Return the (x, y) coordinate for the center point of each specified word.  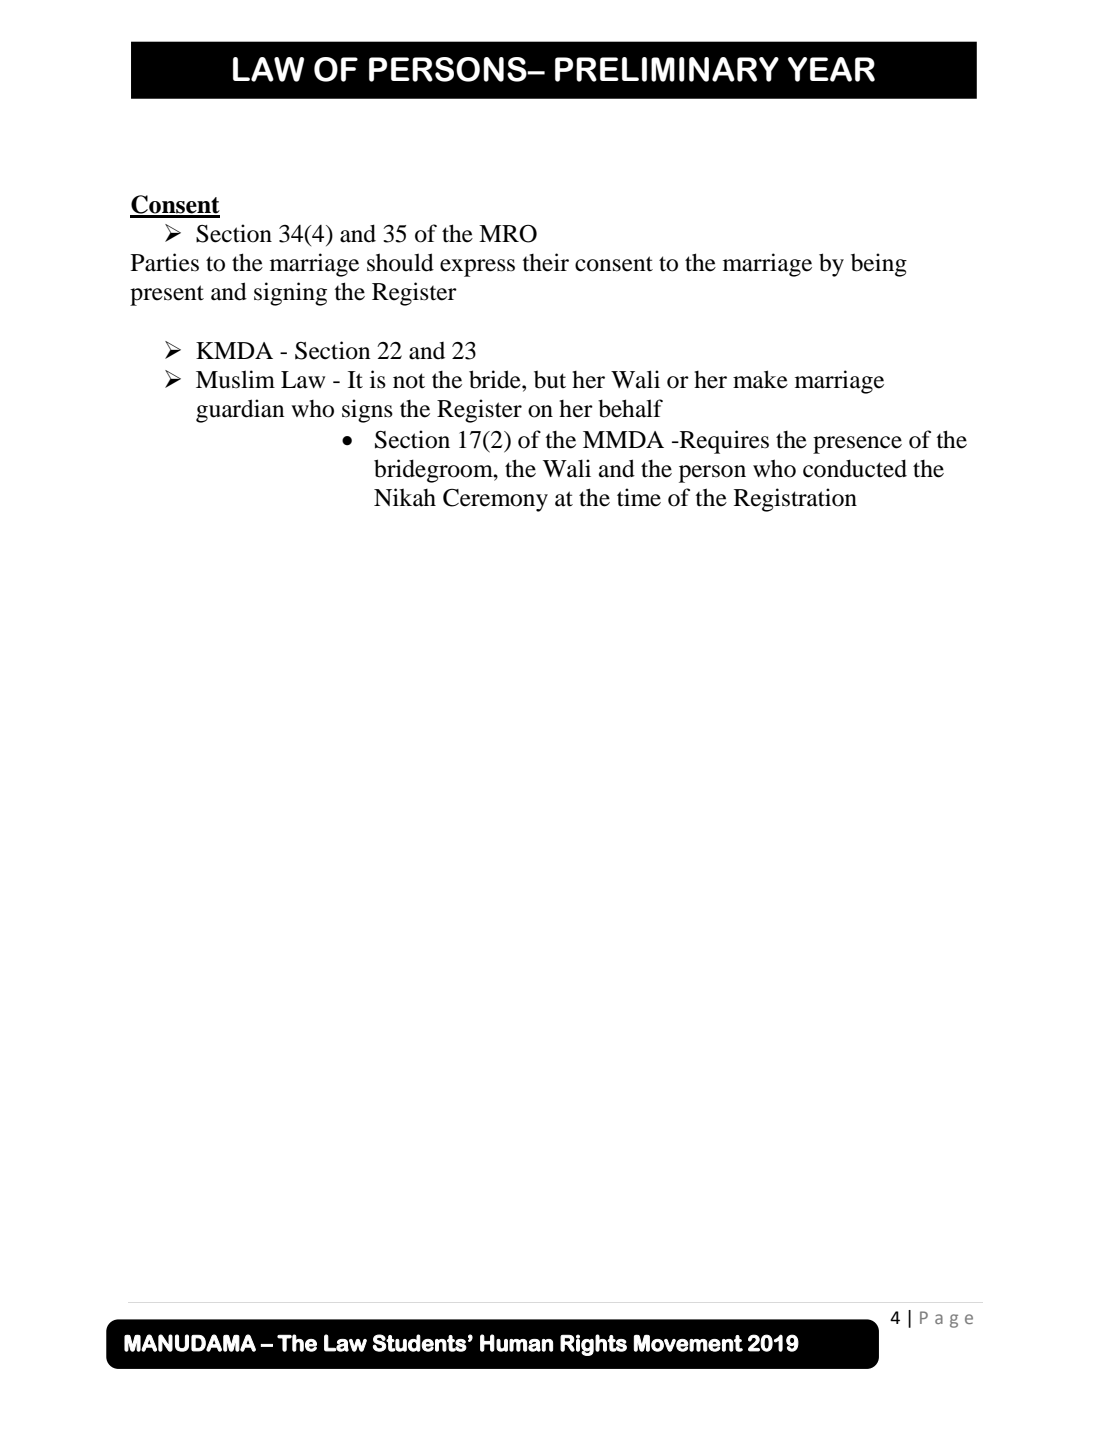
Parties (165, 262)
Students (420, 1343)
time (639, 497)
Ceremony (495, 500)
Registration (795, 500)
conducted (855, 468)
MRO (508, 234)
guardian (240, 411)
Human (516, 1343)
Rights (593, 1345)
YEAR (831, 69)
